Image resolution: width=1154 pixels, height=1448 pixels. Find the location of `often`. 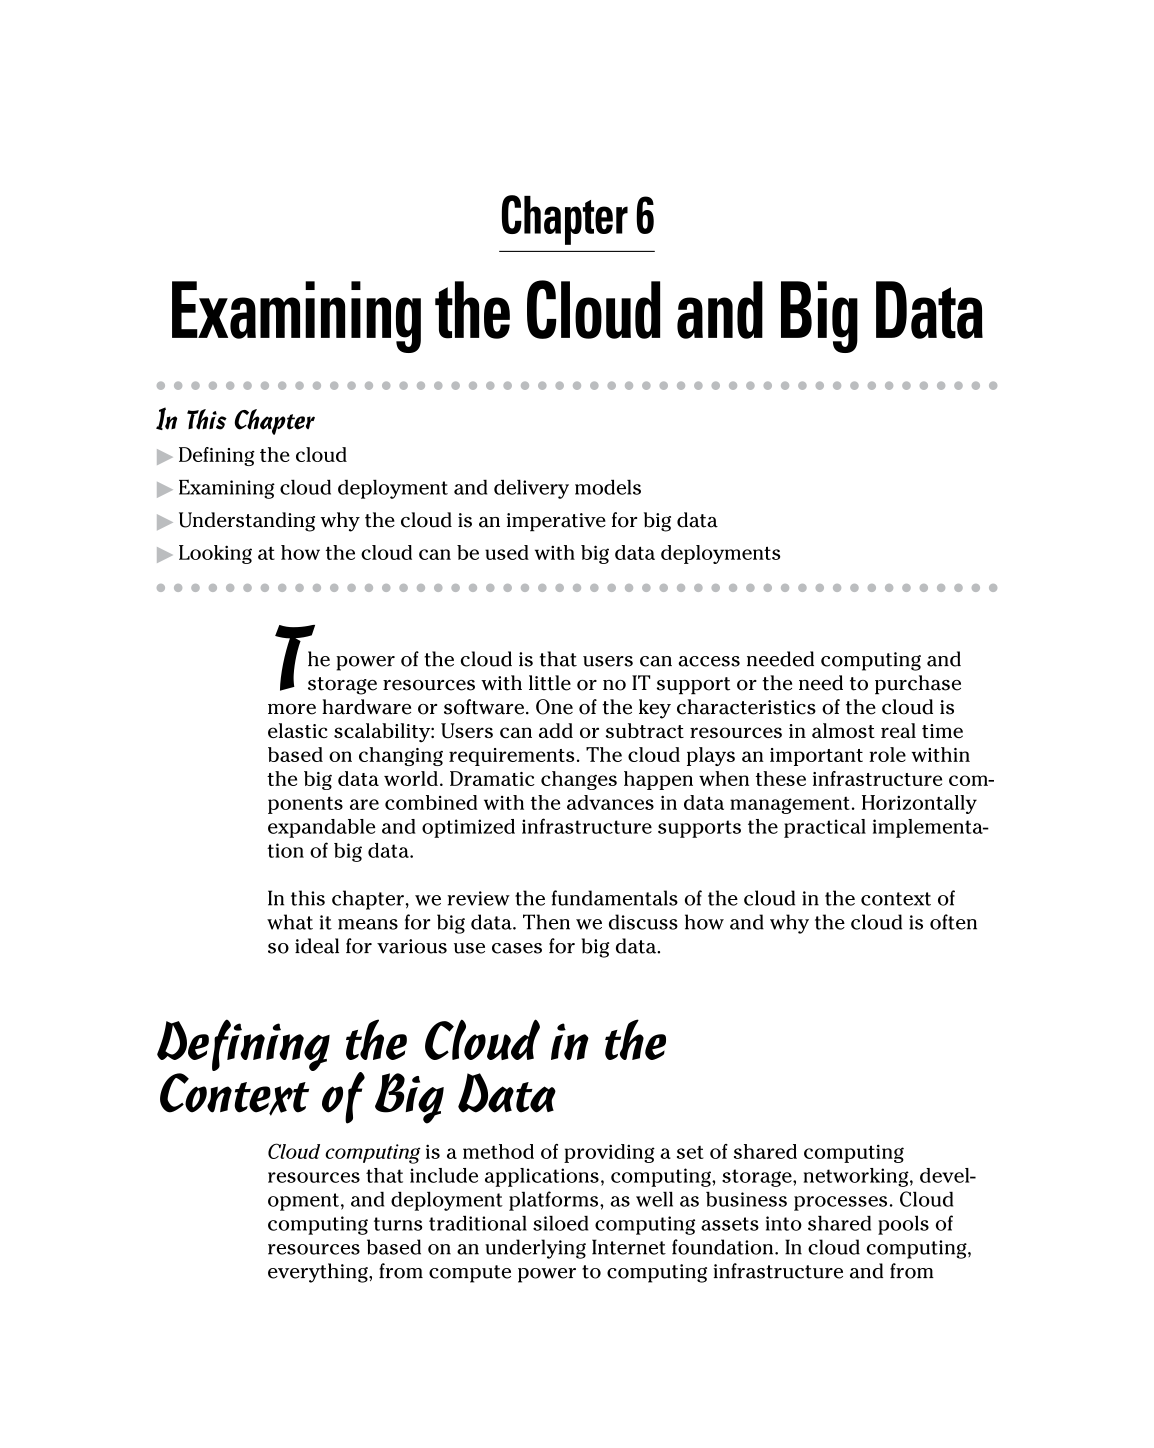

often is located at coordinates (953, 922).
